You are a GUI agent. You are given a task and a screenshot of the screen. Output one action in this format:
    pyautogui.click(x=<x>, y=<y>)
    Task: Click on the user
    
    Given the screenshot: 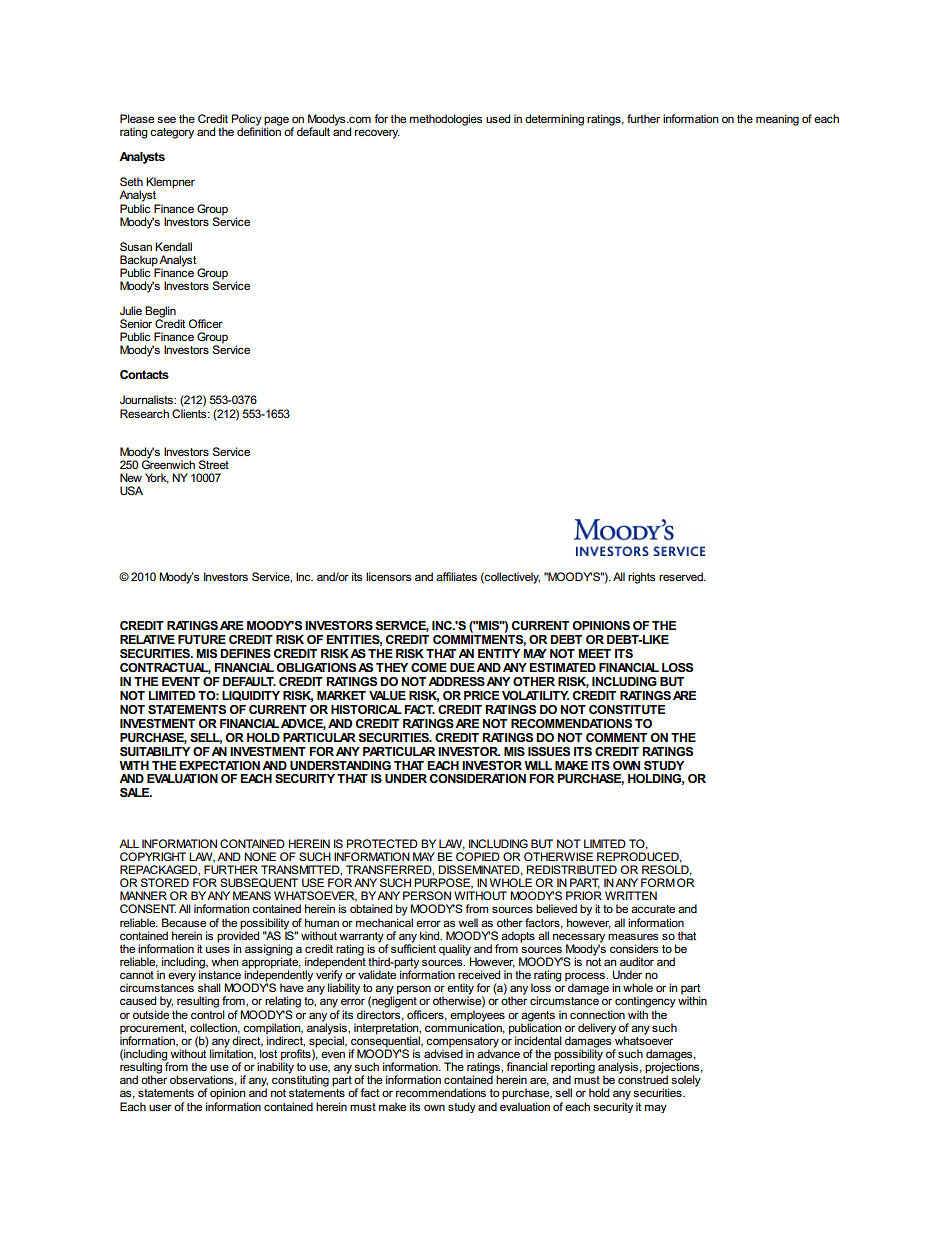 What is the action you would take?
    pyautogui.click(x=160, y=1107)
